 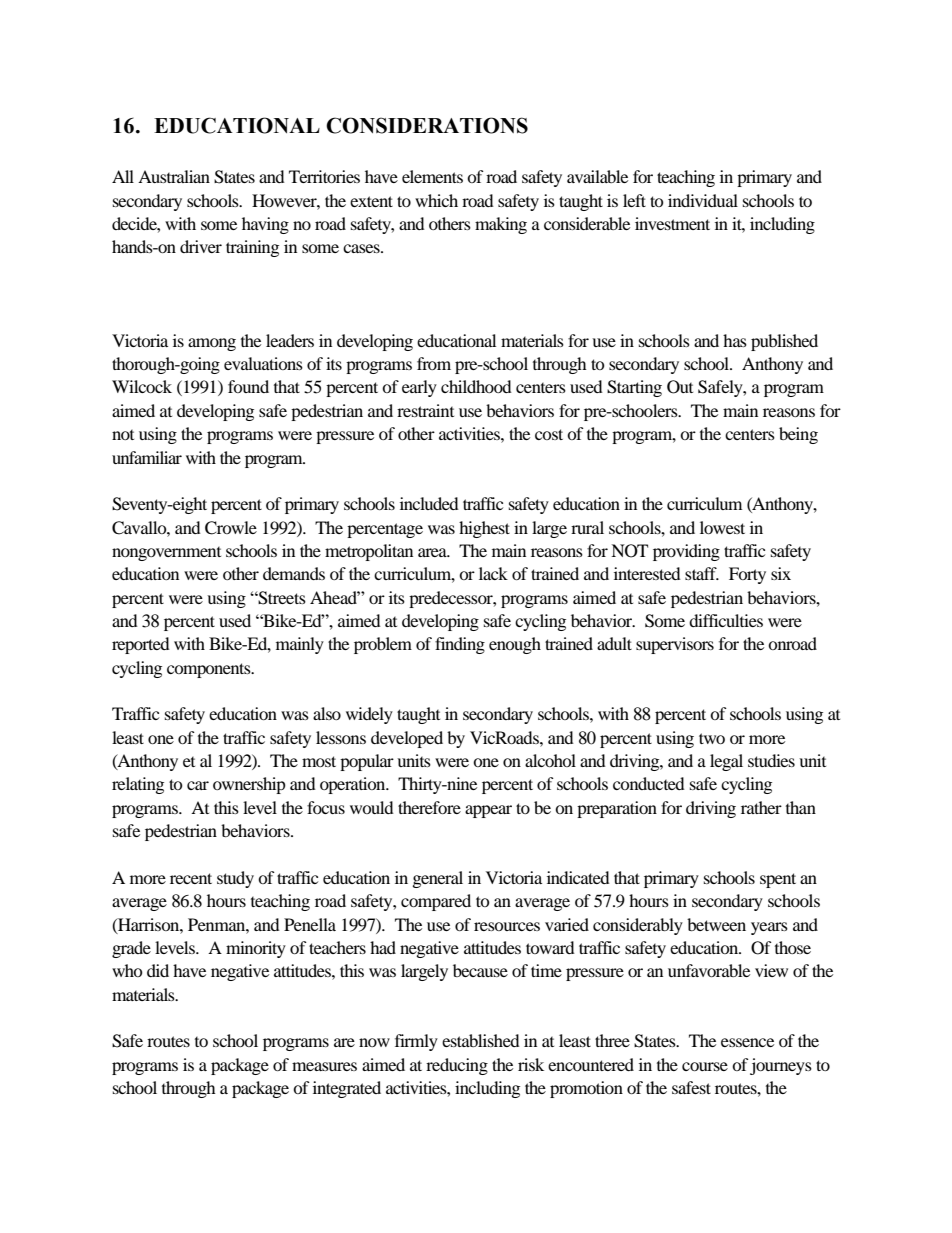 I want to click on individual, so click(x=703, y=200).
